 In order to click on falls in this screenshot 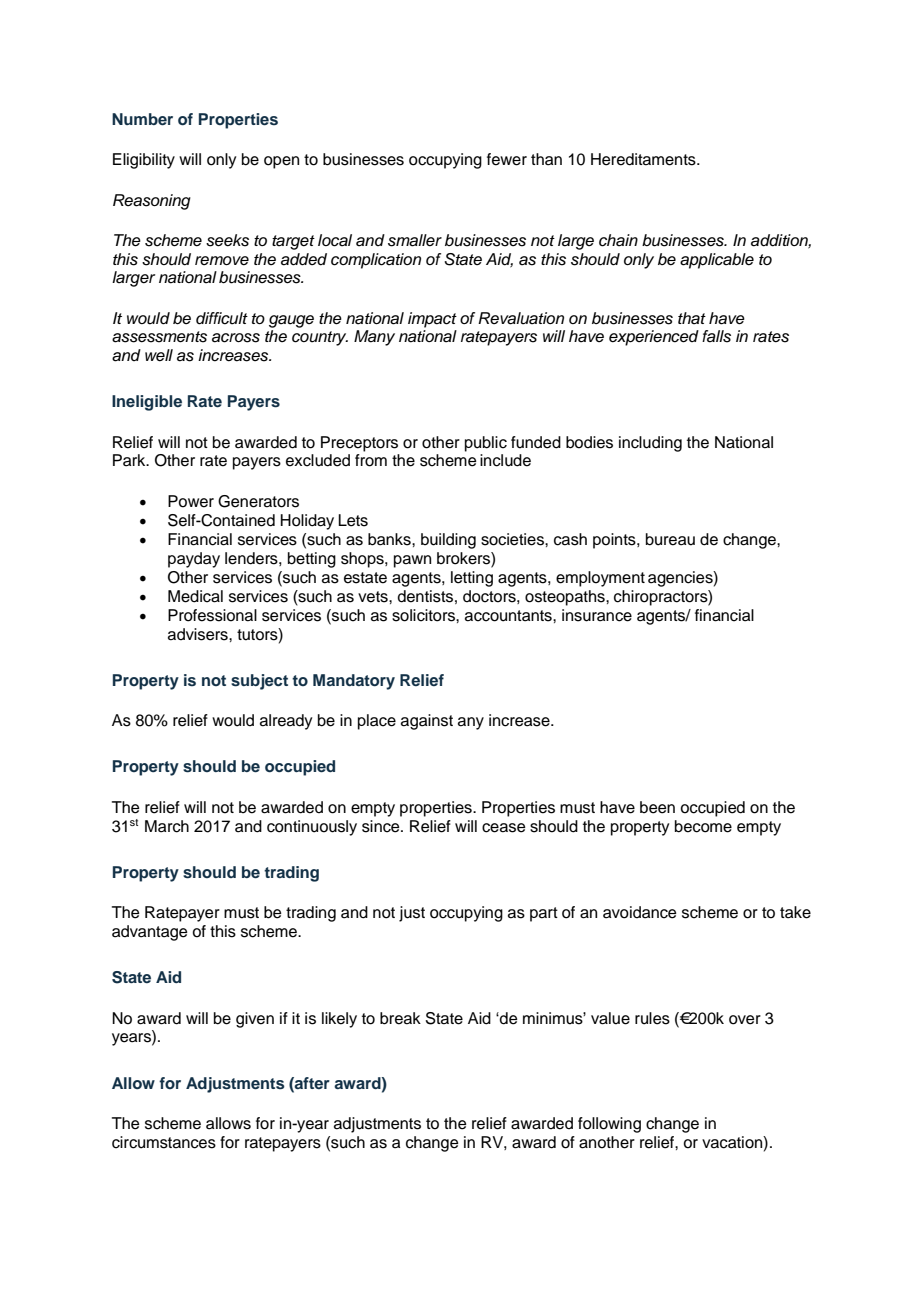, I will do `click(716, 336)`.
